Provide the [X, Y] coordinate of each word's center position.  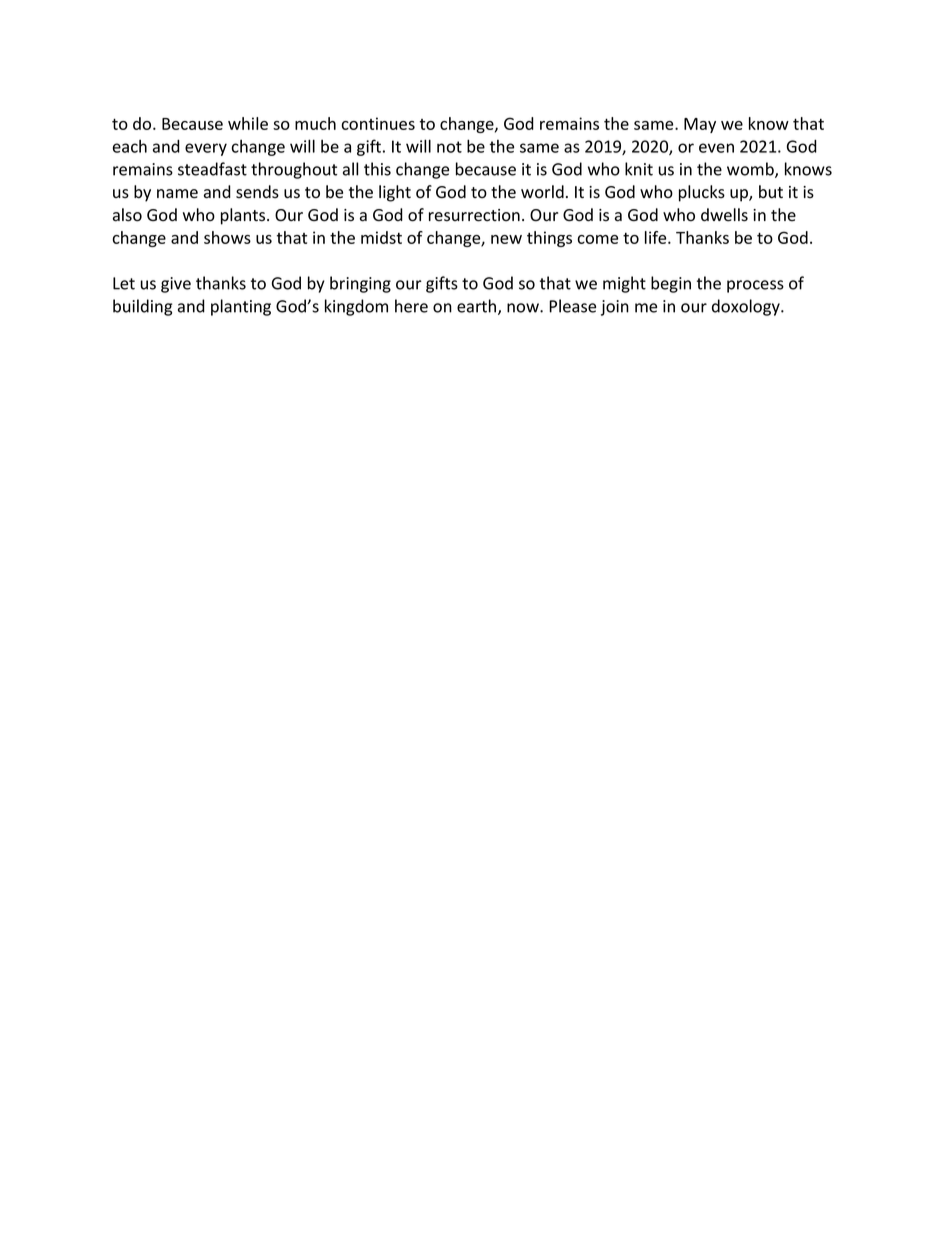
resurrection [474, 215]
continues [378, 123]
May [700, 125]
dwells [724, 215]
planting [241, 307]
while [248, 123]
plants [244, 216]
